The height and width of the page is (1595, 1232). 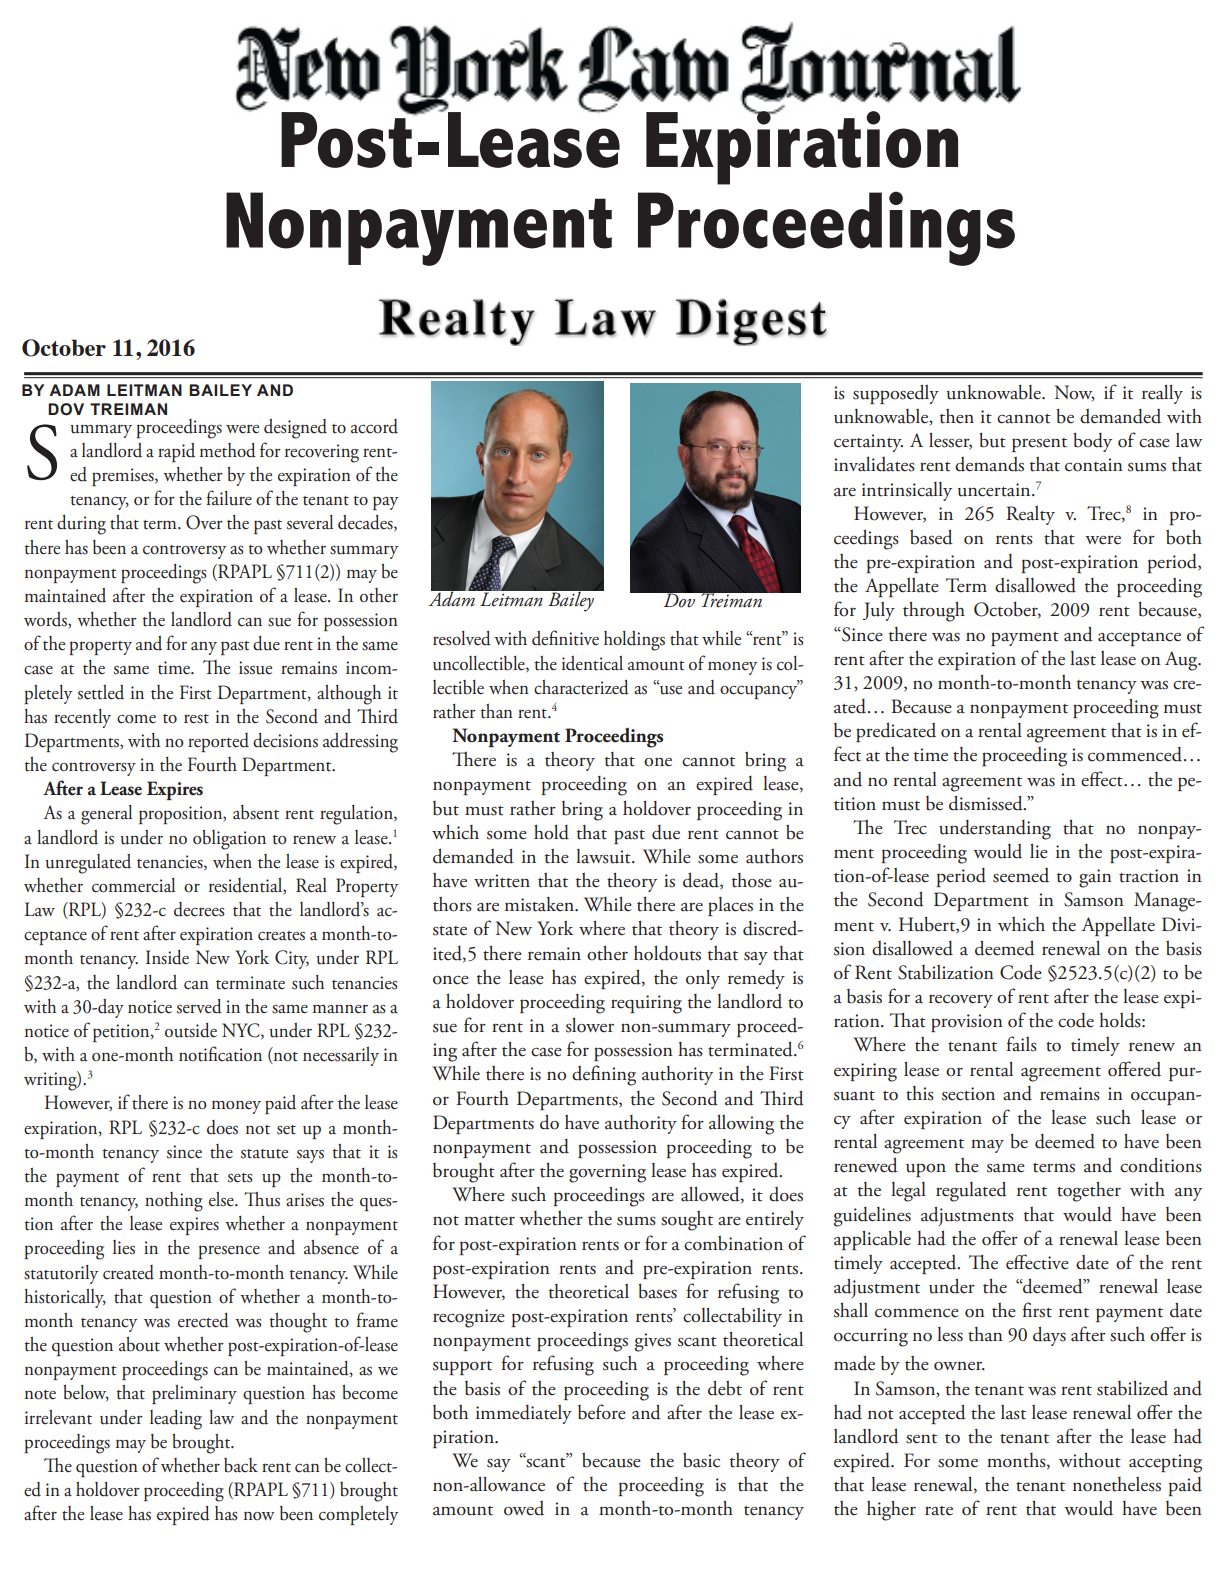 What do you see at coordinates (374, 426) in the page?
I see `accord` at bounding box center [374, 426].
